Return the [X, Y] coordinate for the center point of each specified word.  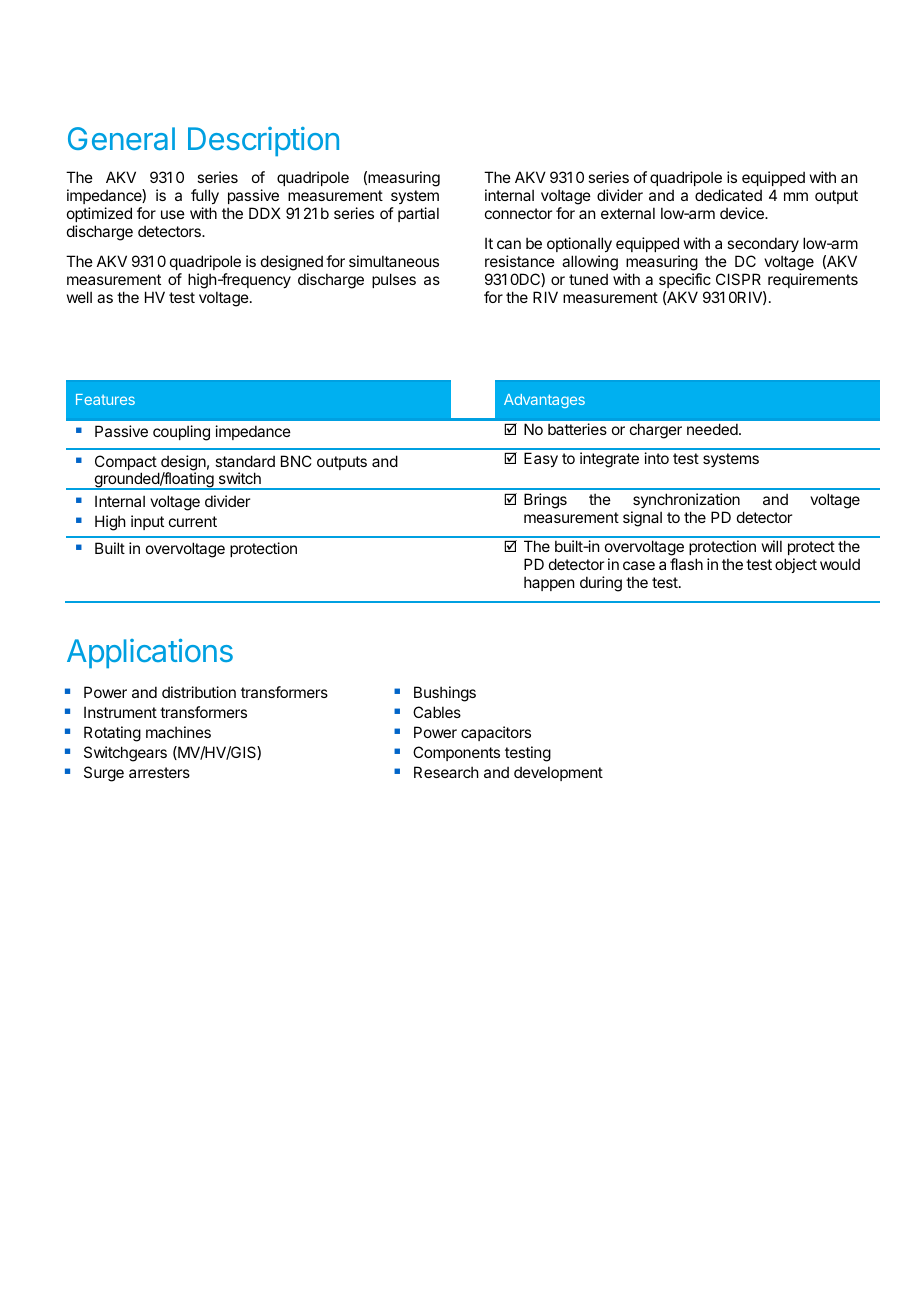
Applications [150, 653]
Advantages [544, 401]
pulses [394, 280]
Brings [545, 501]
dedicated [728, 195]
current [193, 521]
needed [712, 429]
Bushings [445, 694]
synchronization [686, 500]
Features [105, 399]
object [796, 565]
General [121, 138]
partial [418, 214]
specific [685, 280]
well [79, 297]
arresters [159, 772]
